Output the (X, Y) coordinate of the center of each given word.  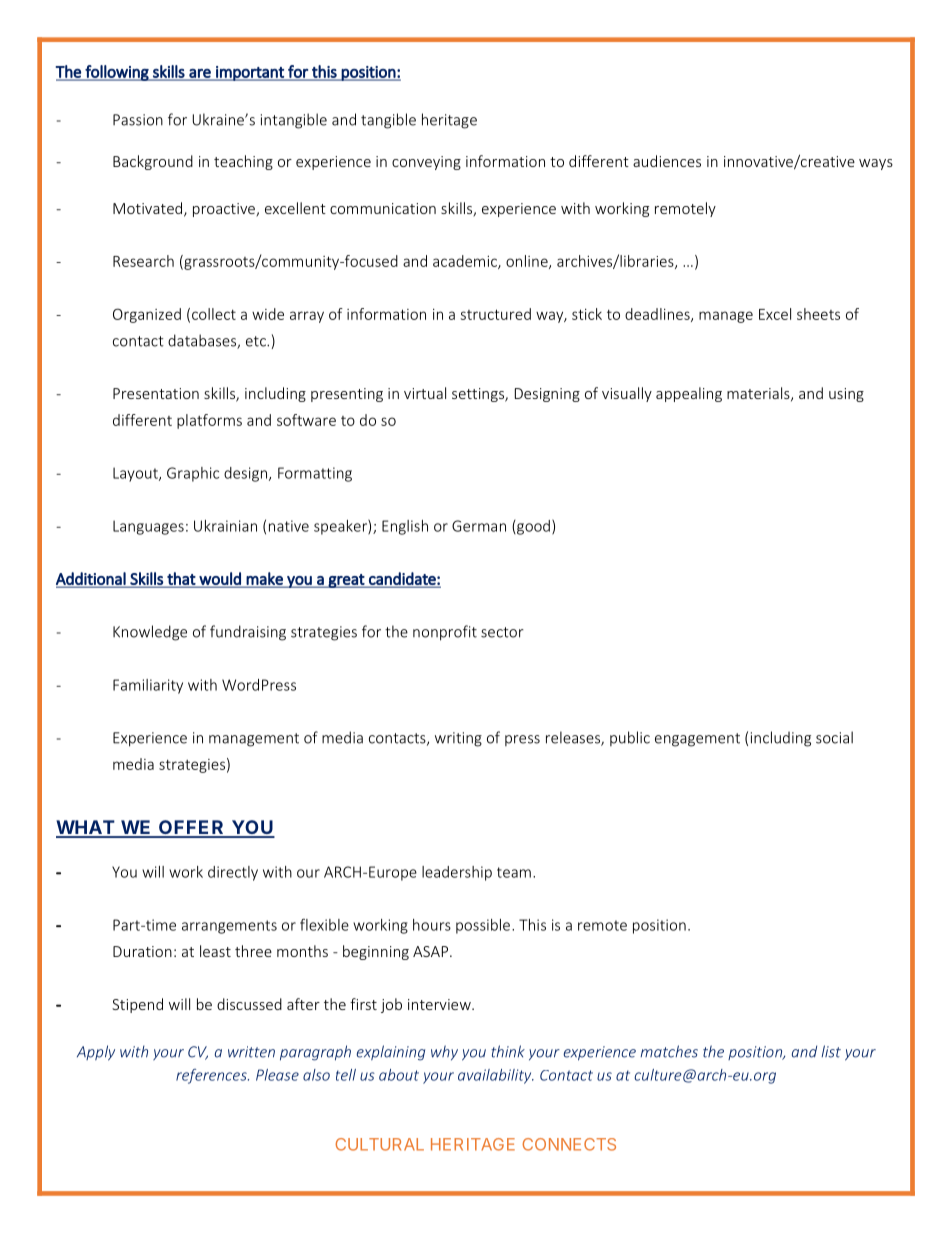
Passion (138, 120)
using (846, 395)
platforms (209, 421)
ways (876, 164)
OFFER (191, 828)
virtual (425, 393)
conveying (426, 163)
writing (458, 739)
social (834, 737)
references (212, 1076)
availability (496, 1076)
